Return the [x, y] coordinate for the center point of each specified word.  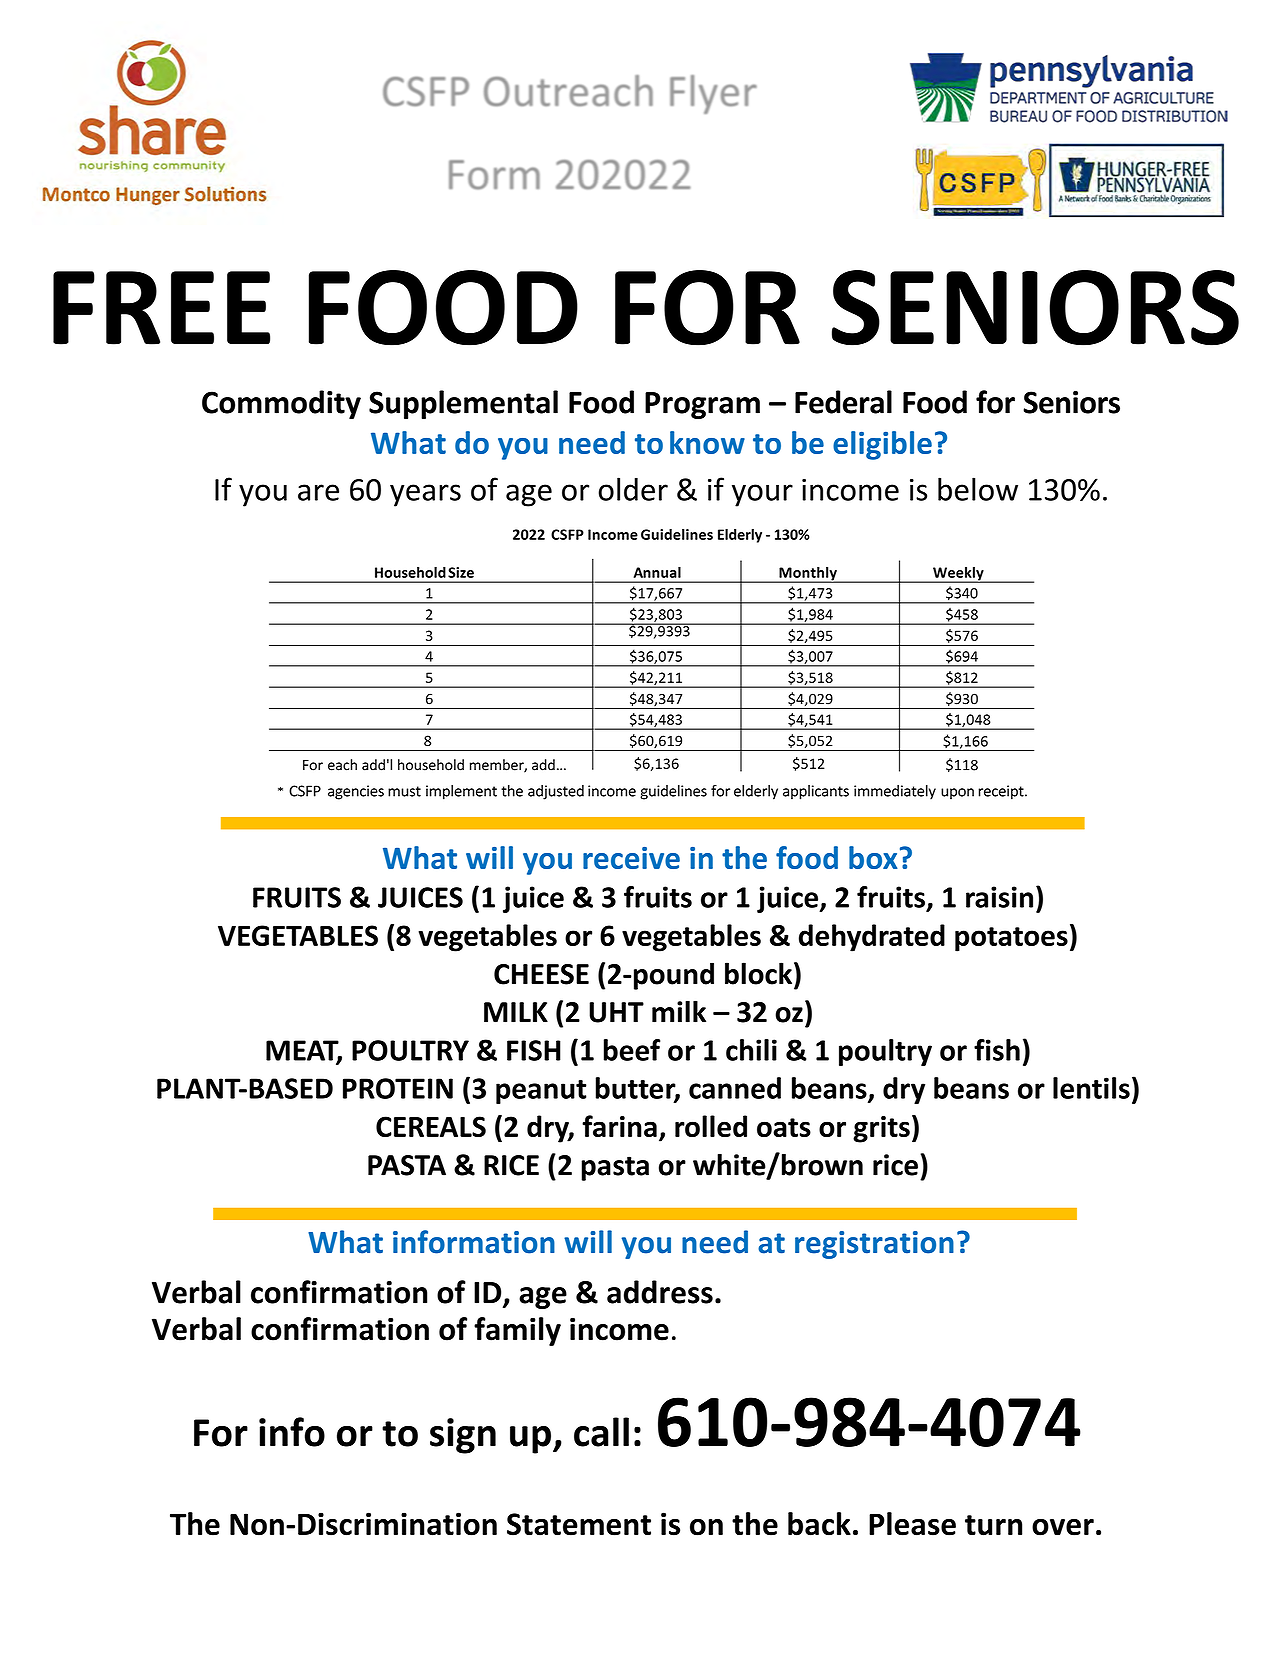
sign [463, 1436]
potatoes [1011, 939]
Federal [843, 402]
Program [702, 405]
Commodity [281, 404]
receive [631, 858]
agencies [356, 792]
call [601, 1432]
